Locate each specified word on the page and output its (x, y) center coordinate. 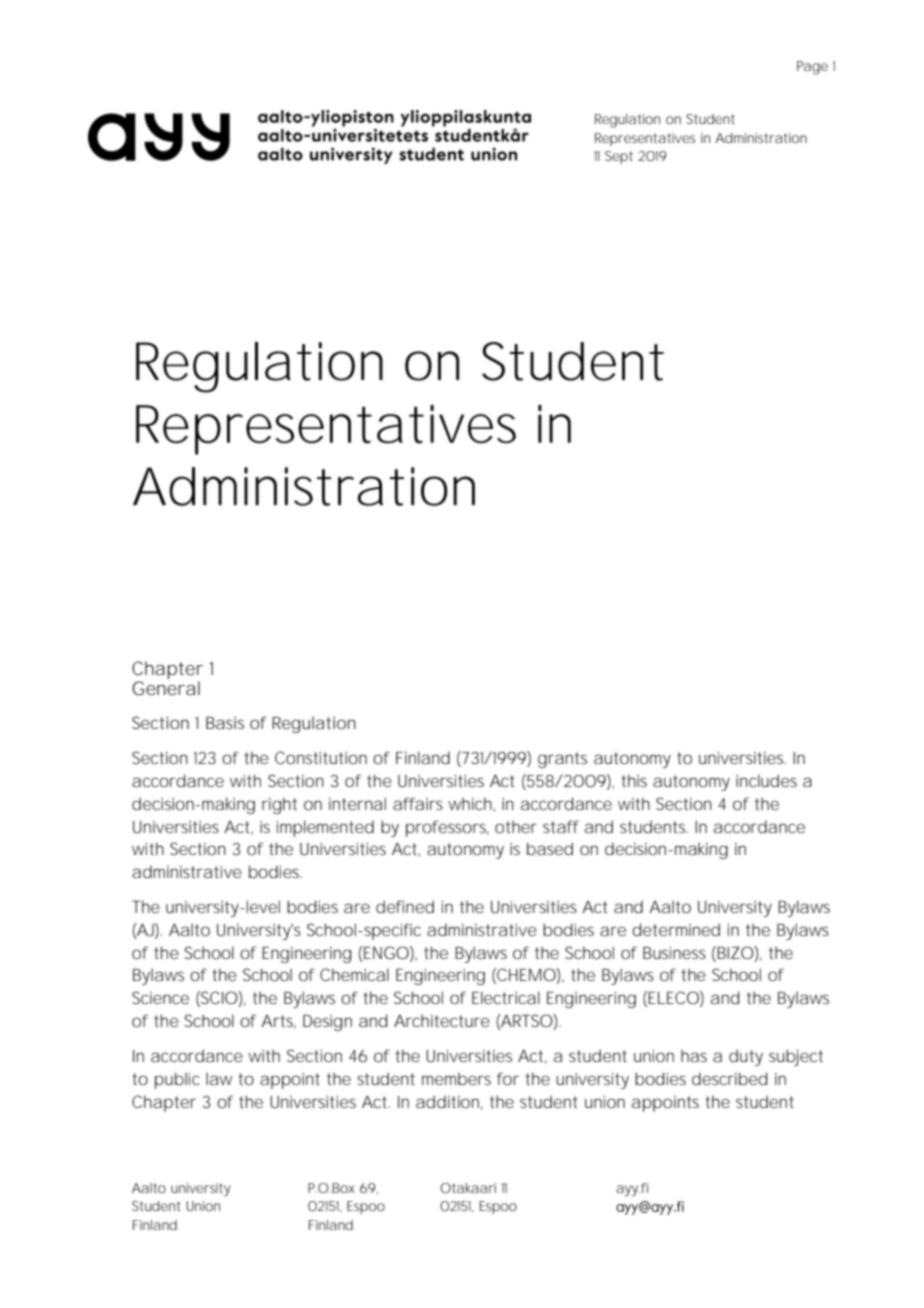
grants (562, 760)
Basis (225, 723)
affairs (418, 803)
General (166, 688)
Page (812, 68)
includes (766, 780)
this (634, 780)
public (177, 1080)
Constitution (321, 757)
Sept (619, 157)
